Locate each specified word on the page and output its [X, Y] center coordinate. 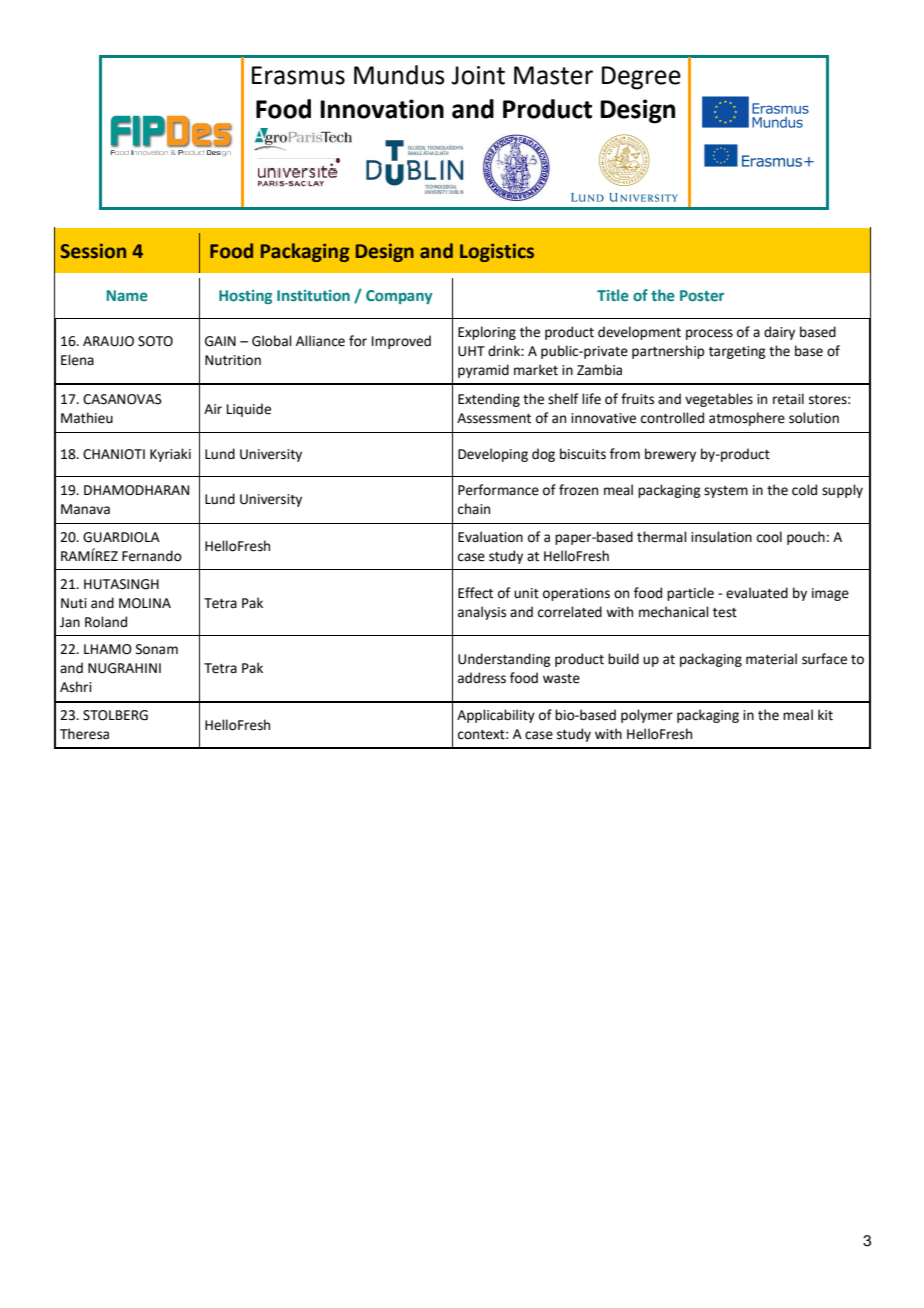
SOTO [155, 341]
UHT [471, 351]
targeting [737, 352]
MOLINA [145, 603]
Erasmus [298, 75]
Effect [475, 593]
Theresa [84, 734]
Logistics [497, 253]
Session [93, 251]
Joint [478, 75]
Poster [702, 295]
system [726, 492]
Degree [641, 78]
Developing [493, 455]
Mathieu [87, 418]
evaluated [757, 593]
